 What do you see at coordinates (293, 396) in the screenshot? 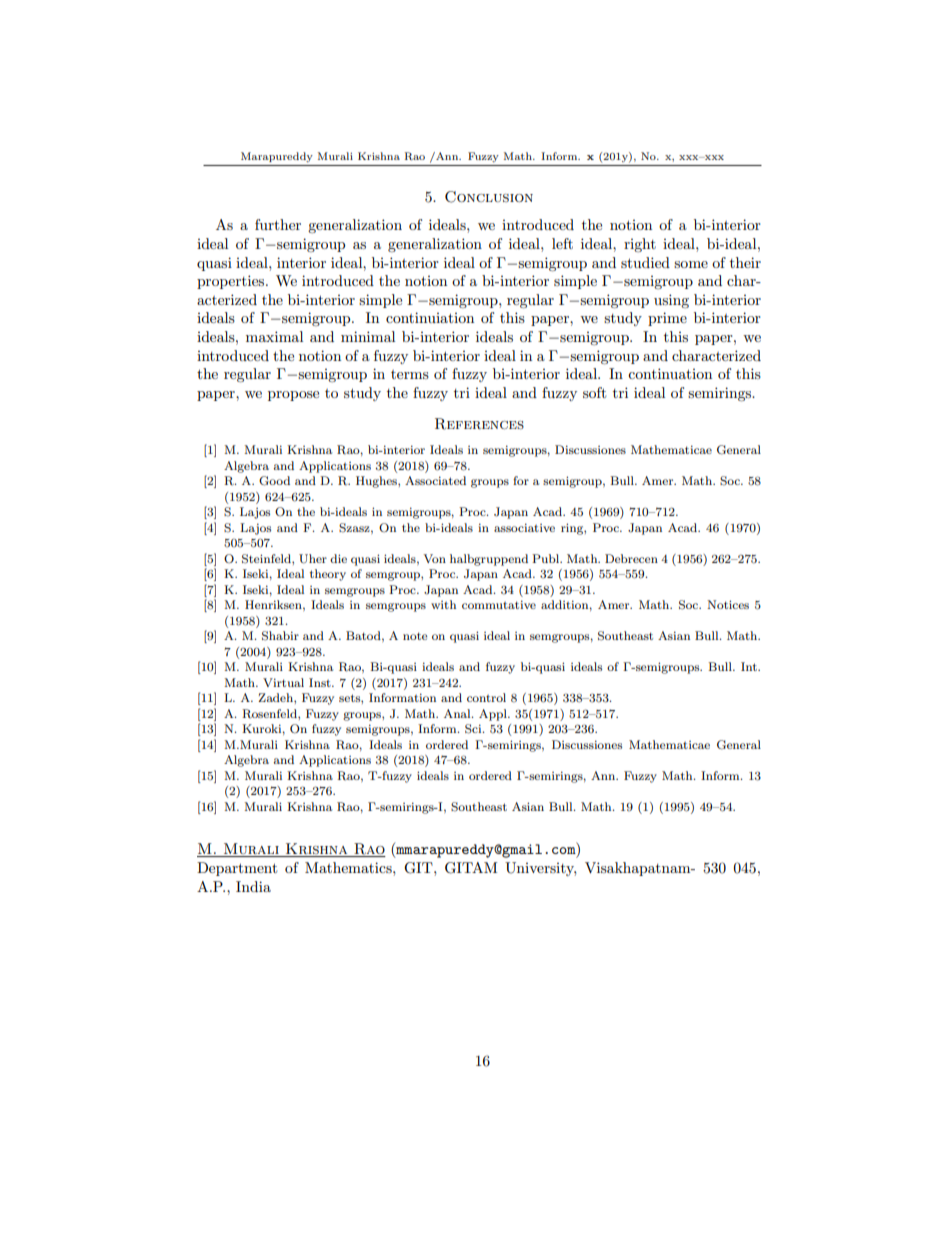
I see `propose` at bounding box center [293, 396].
